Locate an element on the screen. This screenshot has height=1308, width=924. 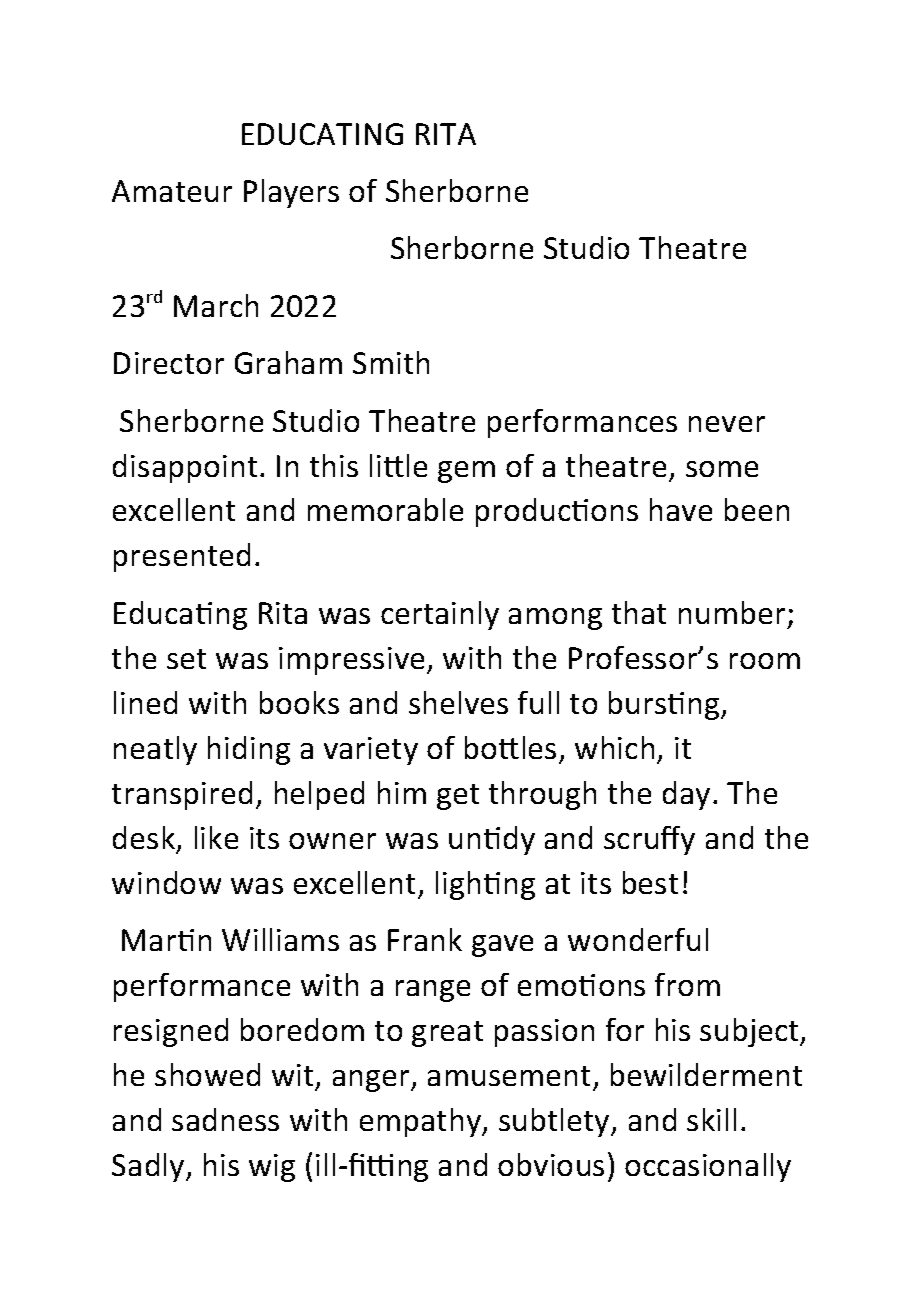
Players is located at coordinates (291, 193).
